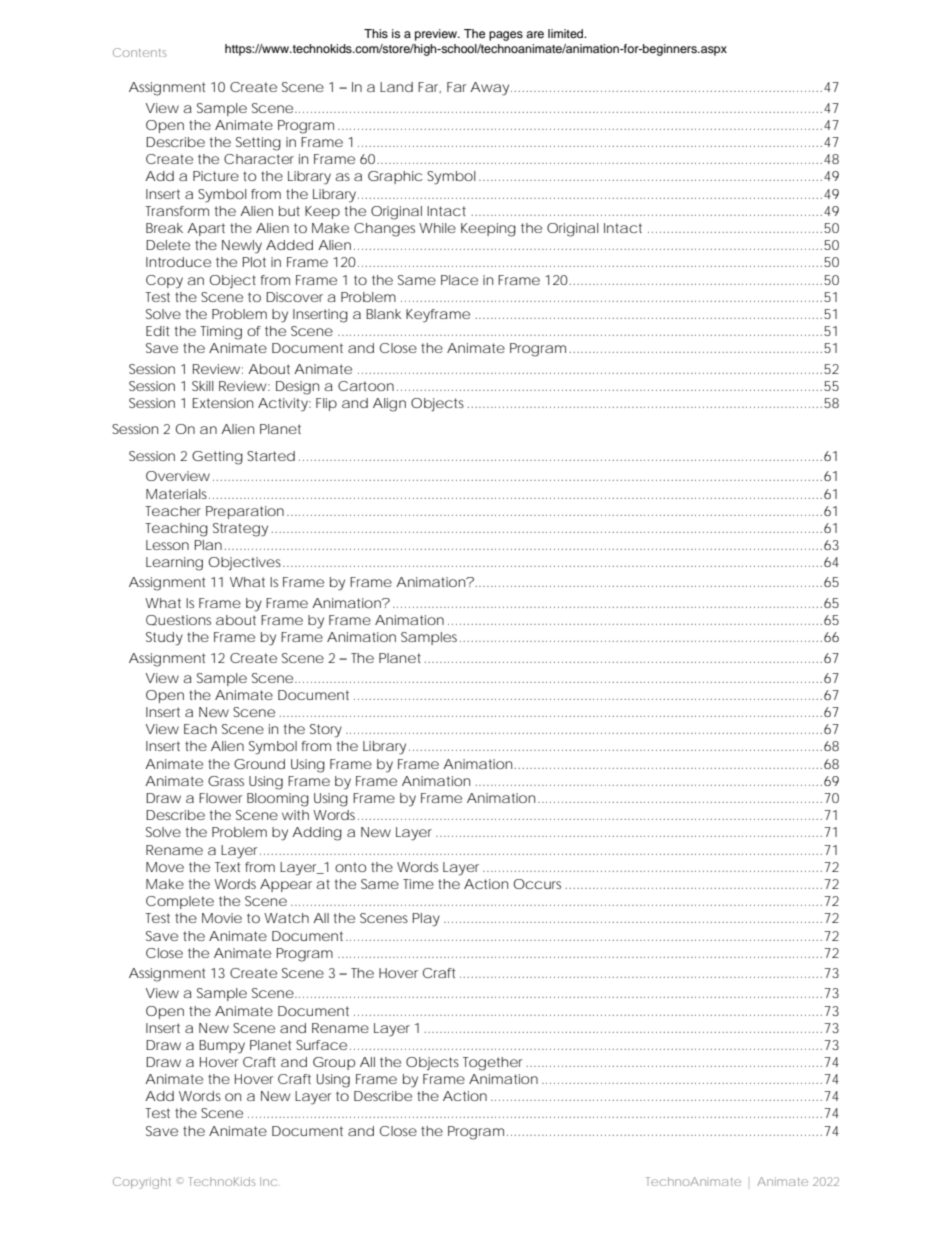 The image size is (952, 1233). Describe the element at coordinates (326, 731) in the screenshot. I see `Story` at that location.
